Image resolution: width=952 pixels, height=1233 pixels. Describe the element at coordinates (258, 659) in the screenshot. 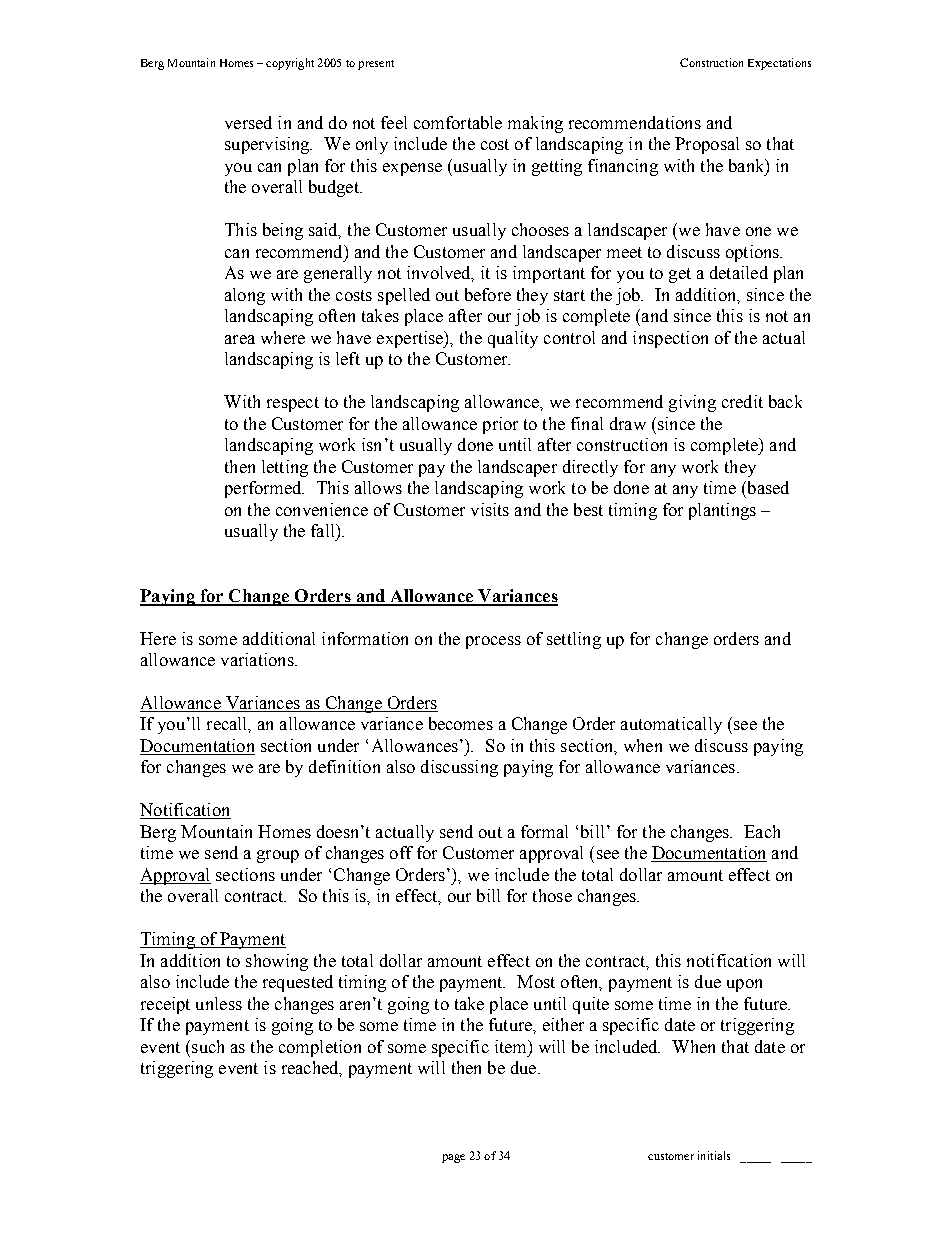

I see `variations` at that location.
